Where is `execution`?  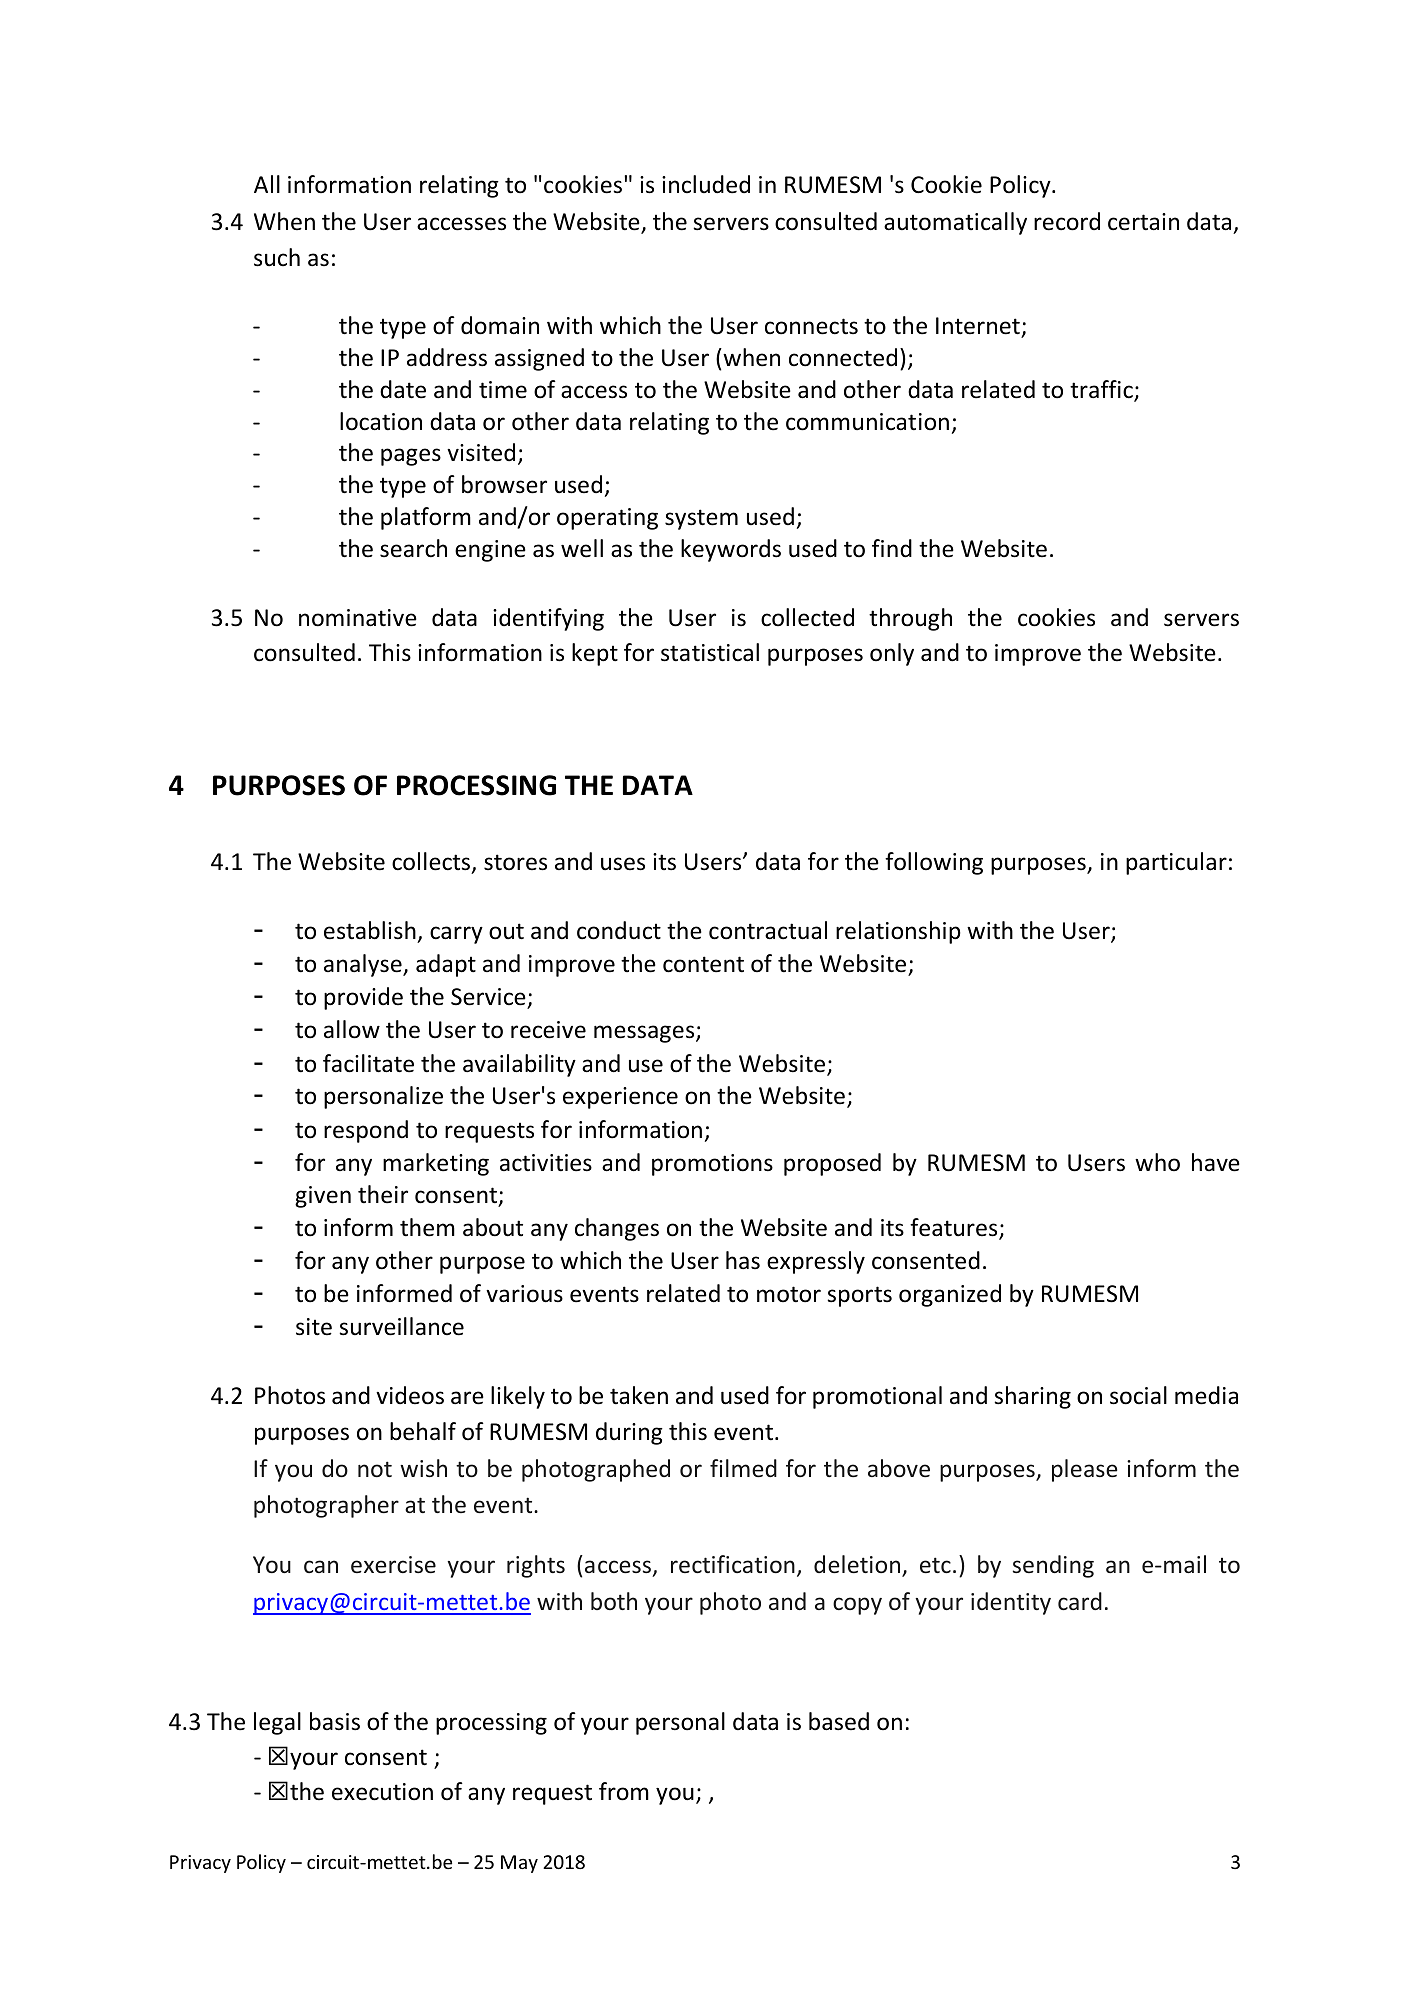 execution is located at coordinates (382, 1792).
